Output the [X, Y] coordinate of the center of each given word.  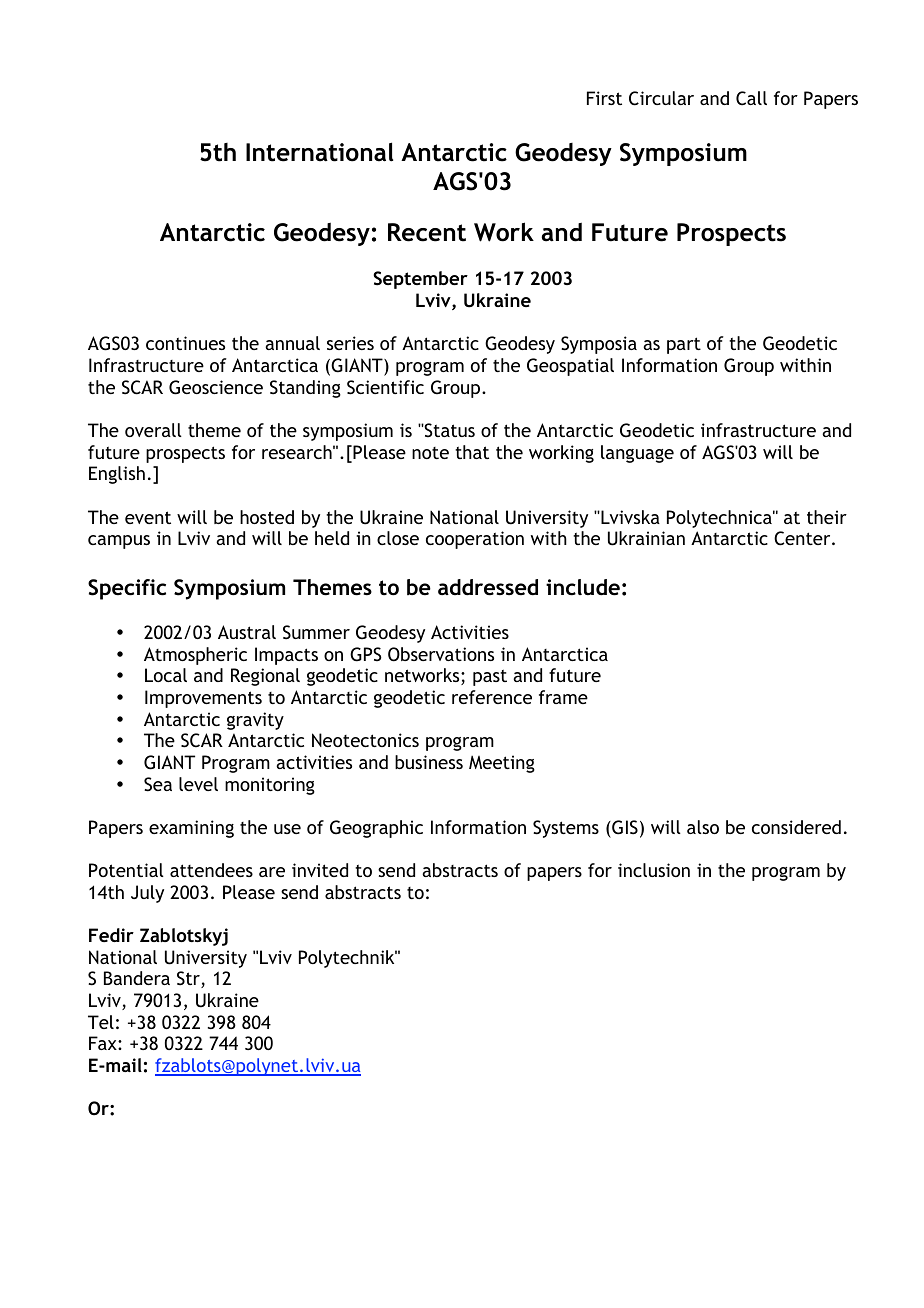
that [472, 452]
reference [492, 697]
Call [751, 98]
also [703, 827]
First [604, 98]
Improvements [203, 699]
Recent [427, 232]
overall [153, 430]
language [637, 454]
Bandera [137, 978]
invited [320, 870]
